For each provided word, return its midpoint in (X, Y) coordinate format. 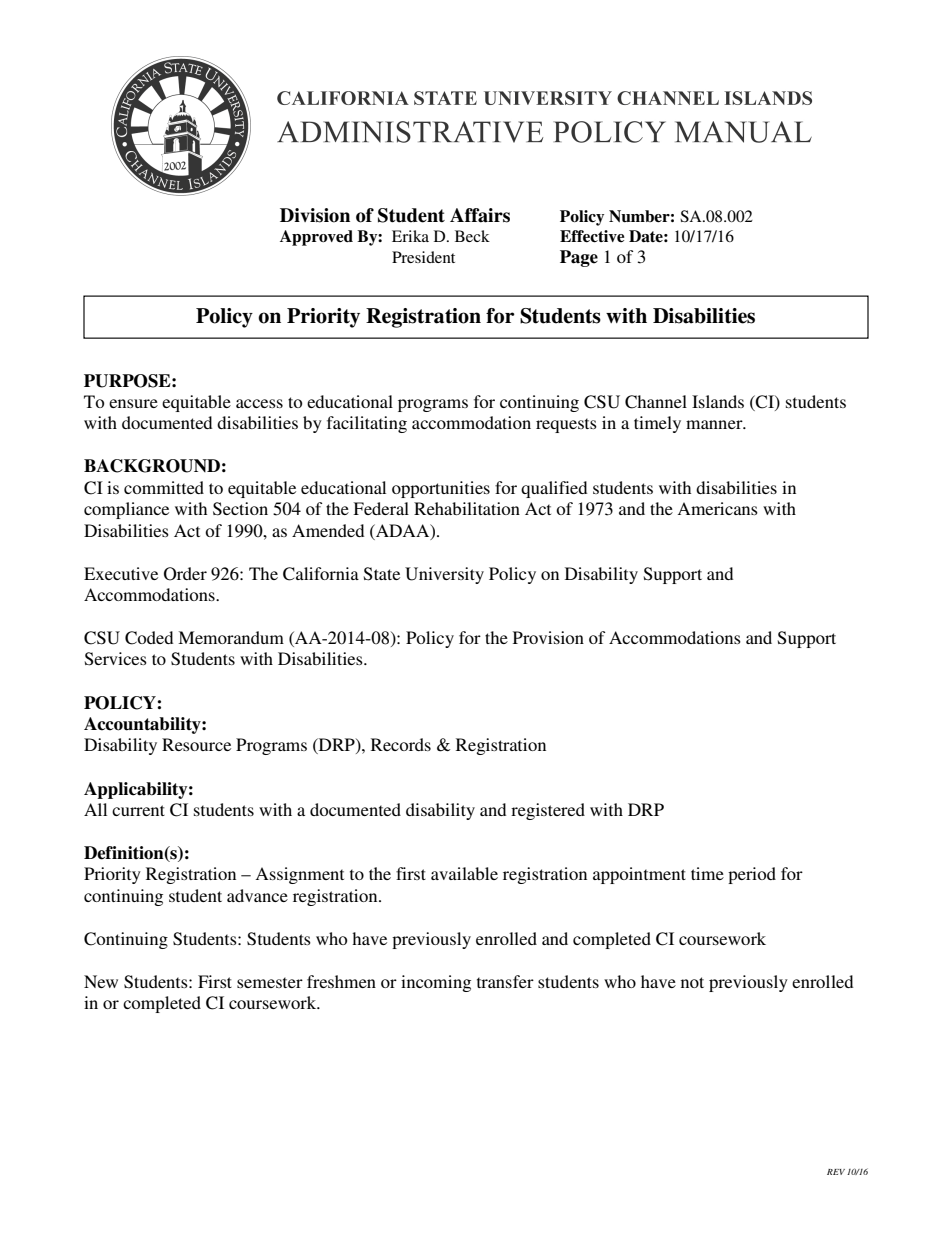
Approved (316, 238)
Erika (410, 236)
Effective (592, 236)
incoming (436, 983)
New (101, 981)
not (692, 982)
